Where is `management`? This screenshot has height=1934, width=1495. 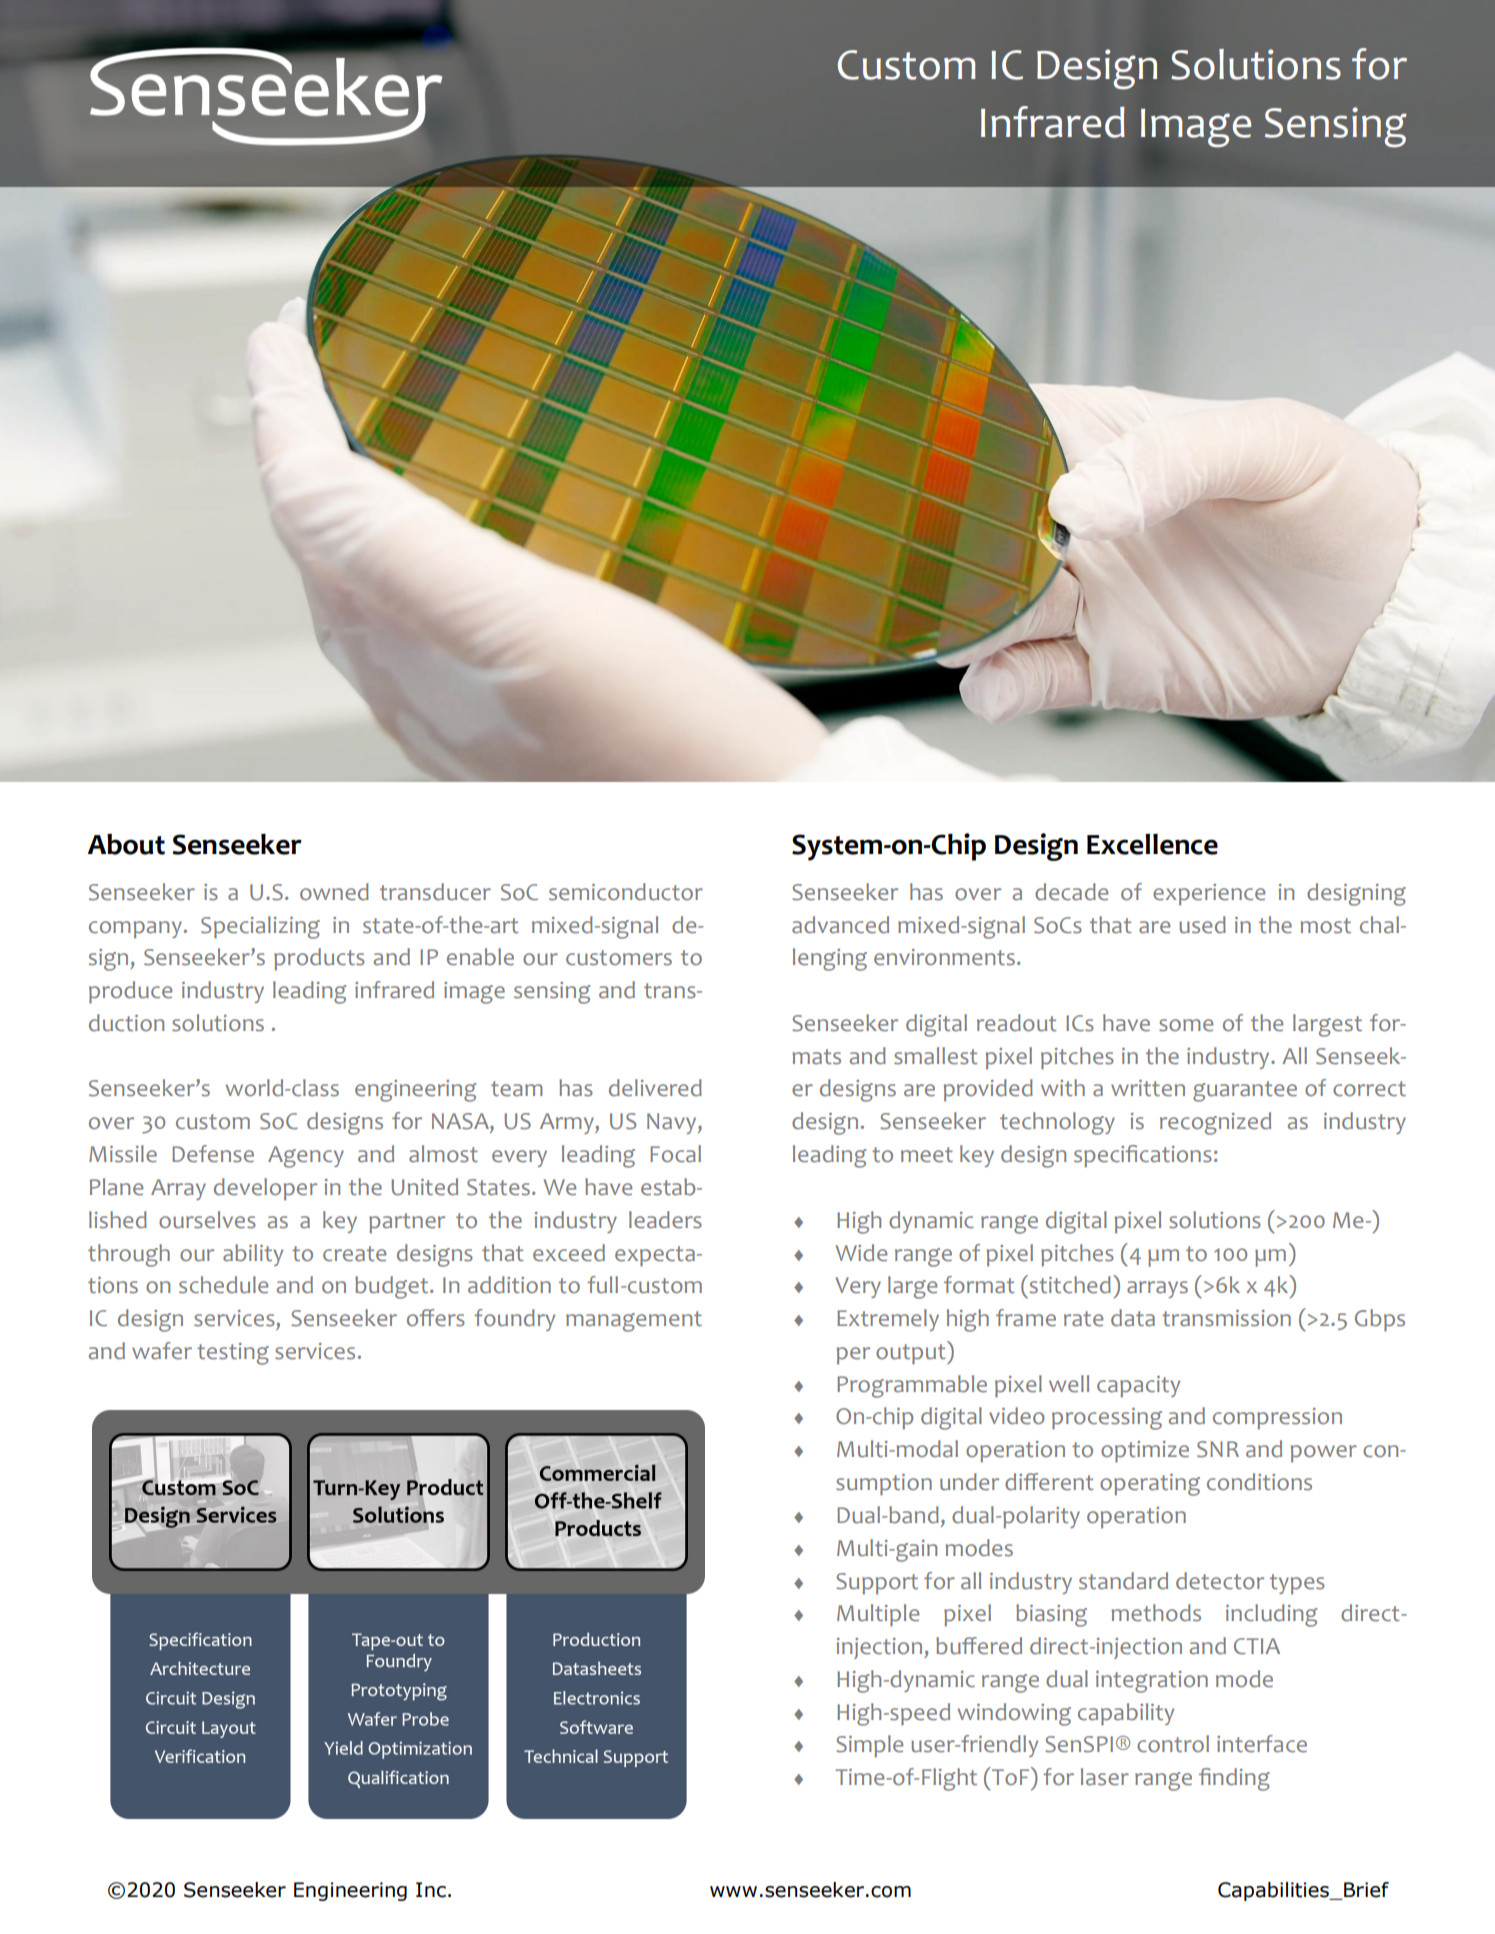 management is located at coordinates (634, 1321).
